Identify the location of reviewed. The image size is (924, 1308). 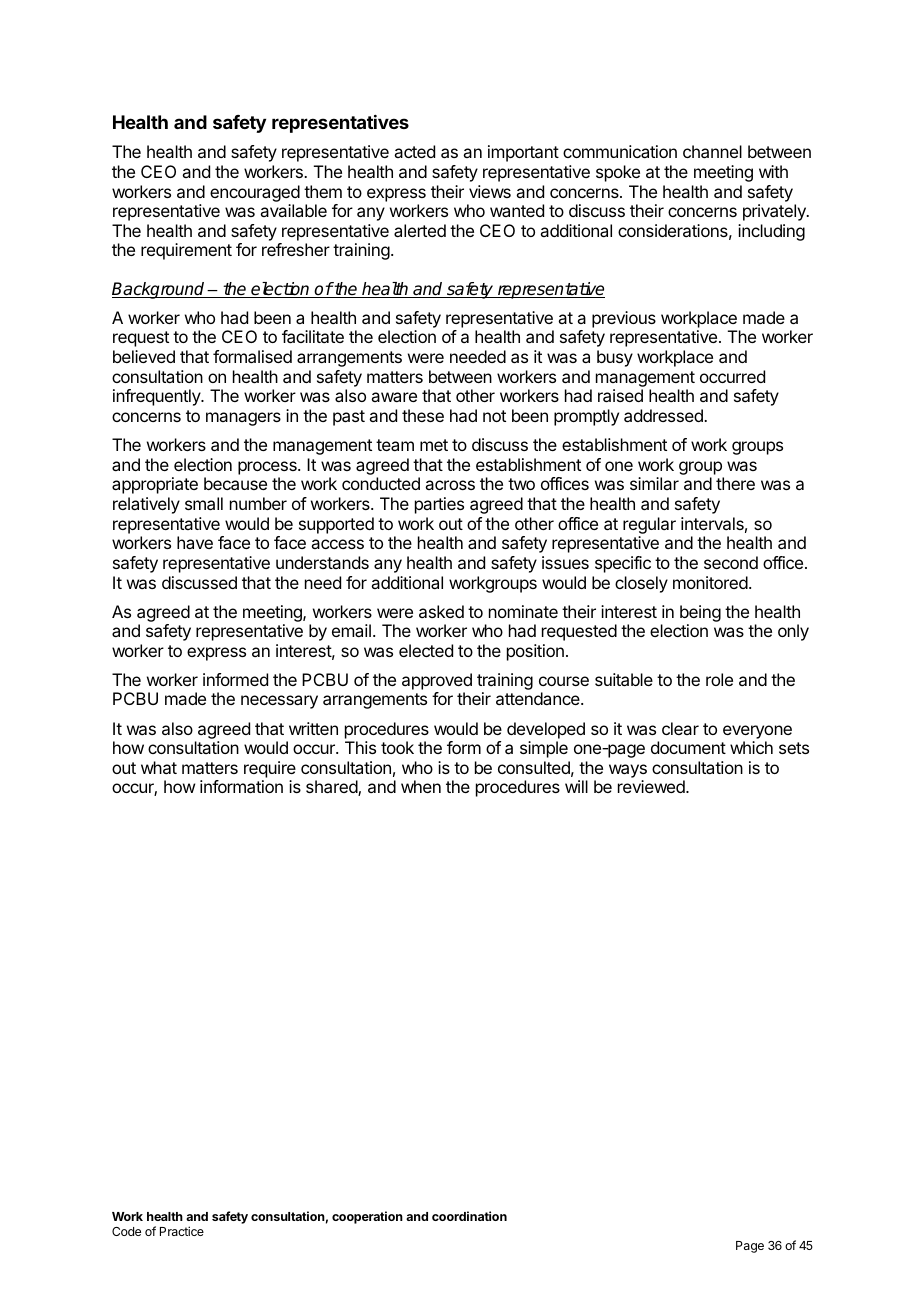
(652, 786).
